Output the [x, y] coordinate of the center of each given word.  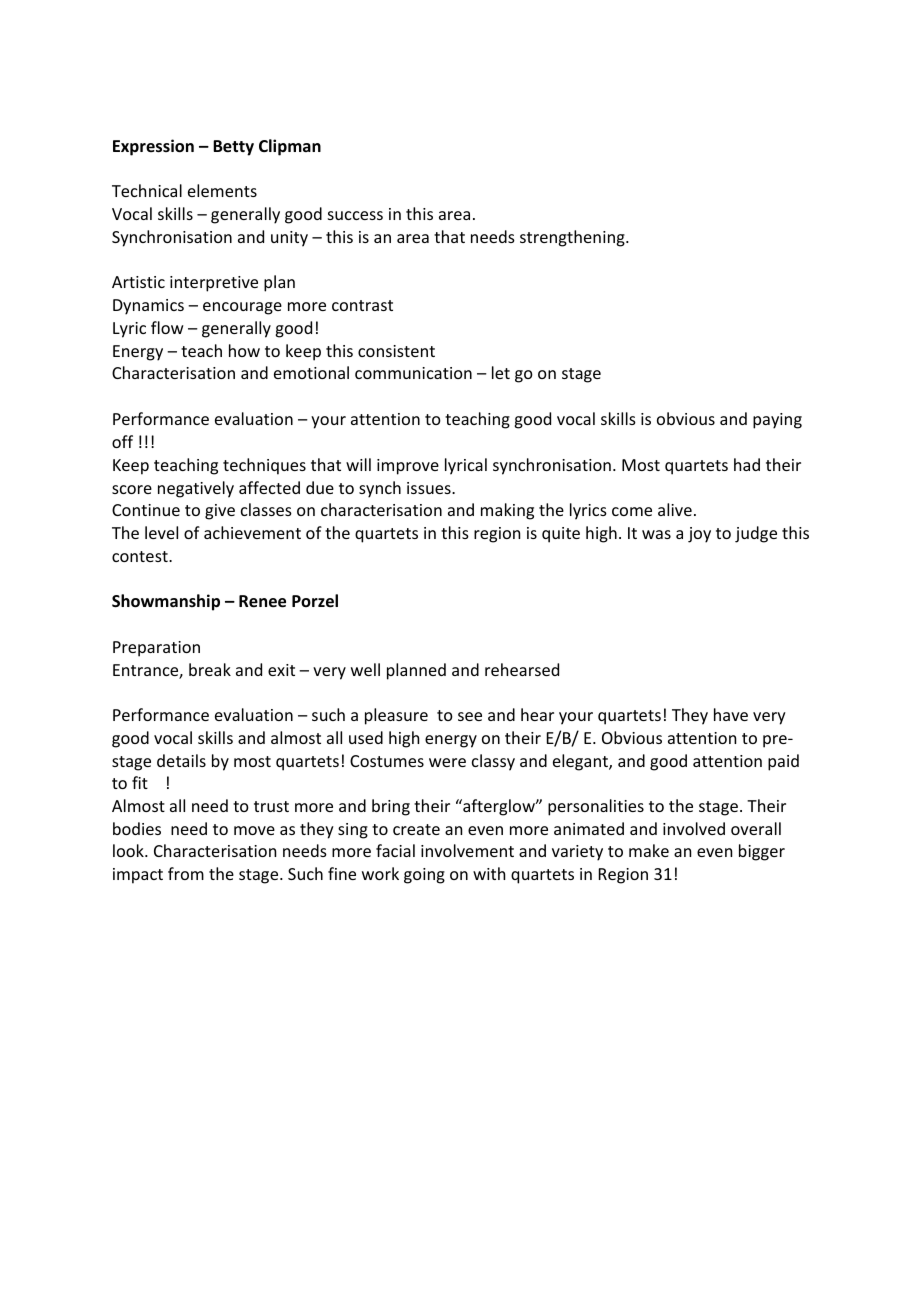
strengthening [573, 238]
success [355, 215]
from [186, 873]
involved [694, 828]
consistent [396, 351]
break [210, 669]
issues [430, 488]
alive [675, 509]
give [220, 512]
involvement [467, 850]
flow [167, 327]
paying [777, 421]
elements [222, 190]
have [731, 714]
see [470, 716]
